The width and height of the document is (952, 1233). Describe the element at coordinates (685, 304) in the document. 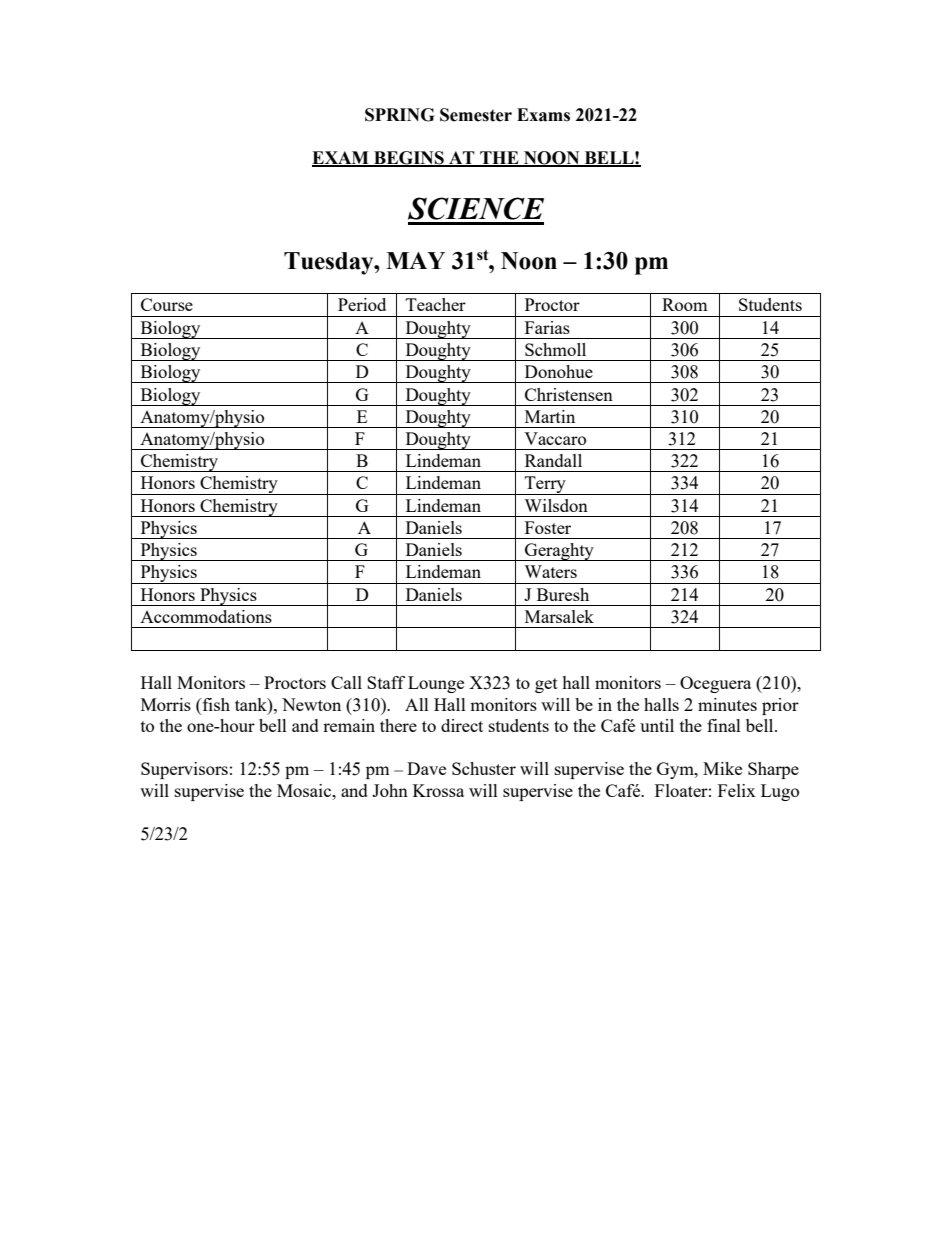

I see `Room` at that location.
